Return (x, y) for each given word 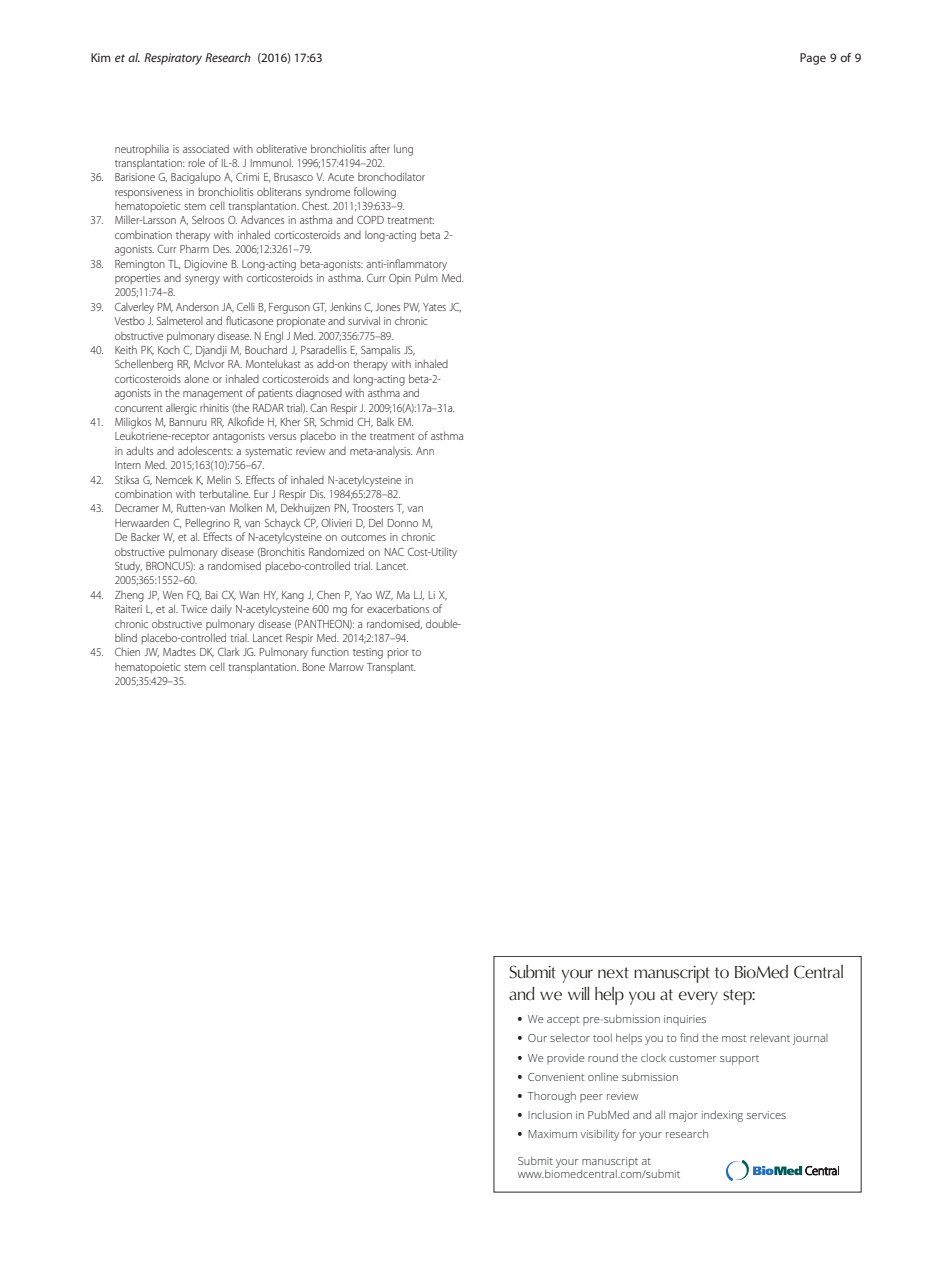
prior (398, 653)
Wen (173, 595)
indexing (722, 1116)
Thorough (552, 1097)
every (698, 998)
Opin (400, 279)
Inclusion (550, 1114)
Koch (169, 349)
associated (206, 148)
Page (813, 59)
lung (403, 150)
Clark (229, 651)
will (579, 993)
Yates (434, 307)
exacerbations (398, 608)
